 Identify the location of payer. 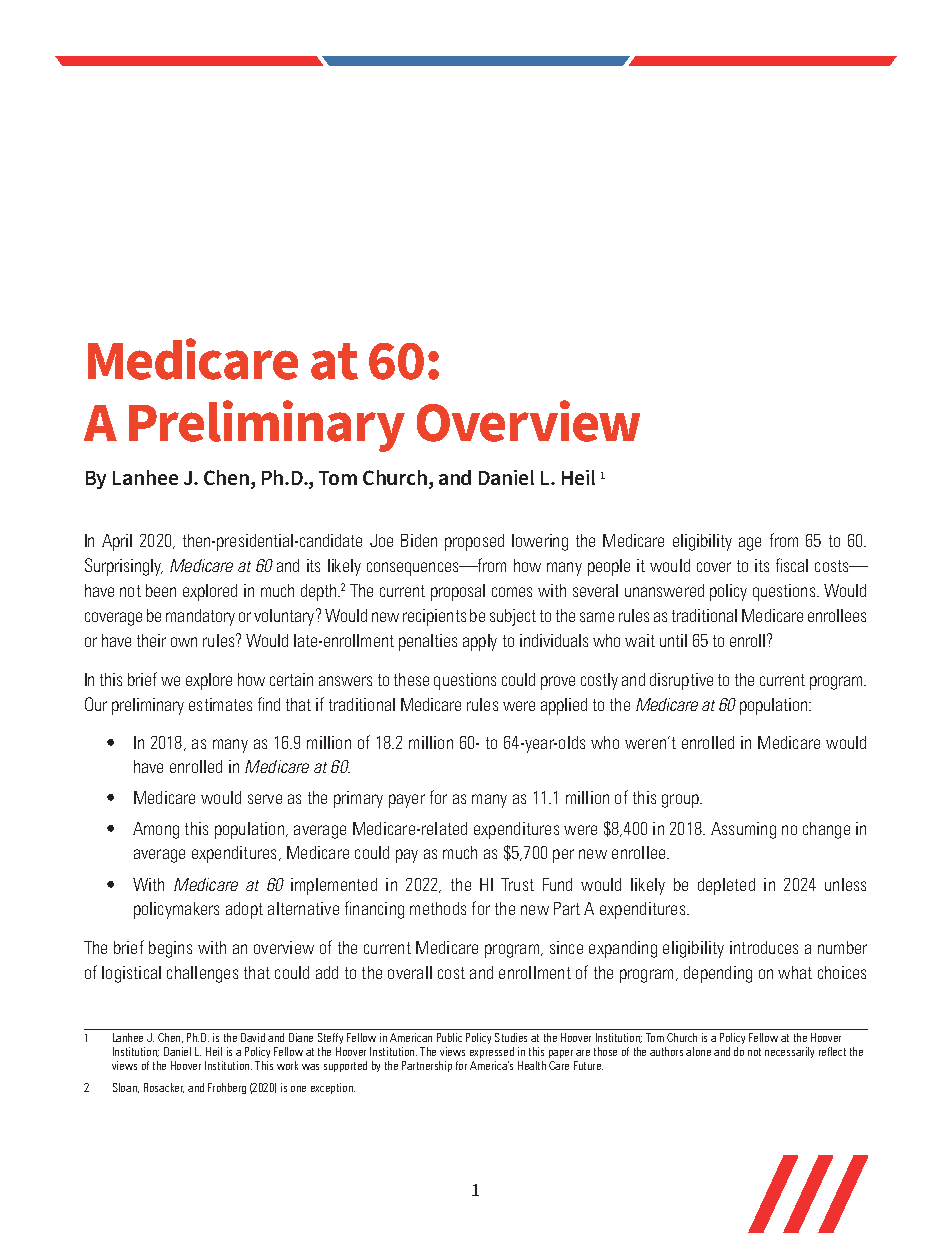
(407, 801).
